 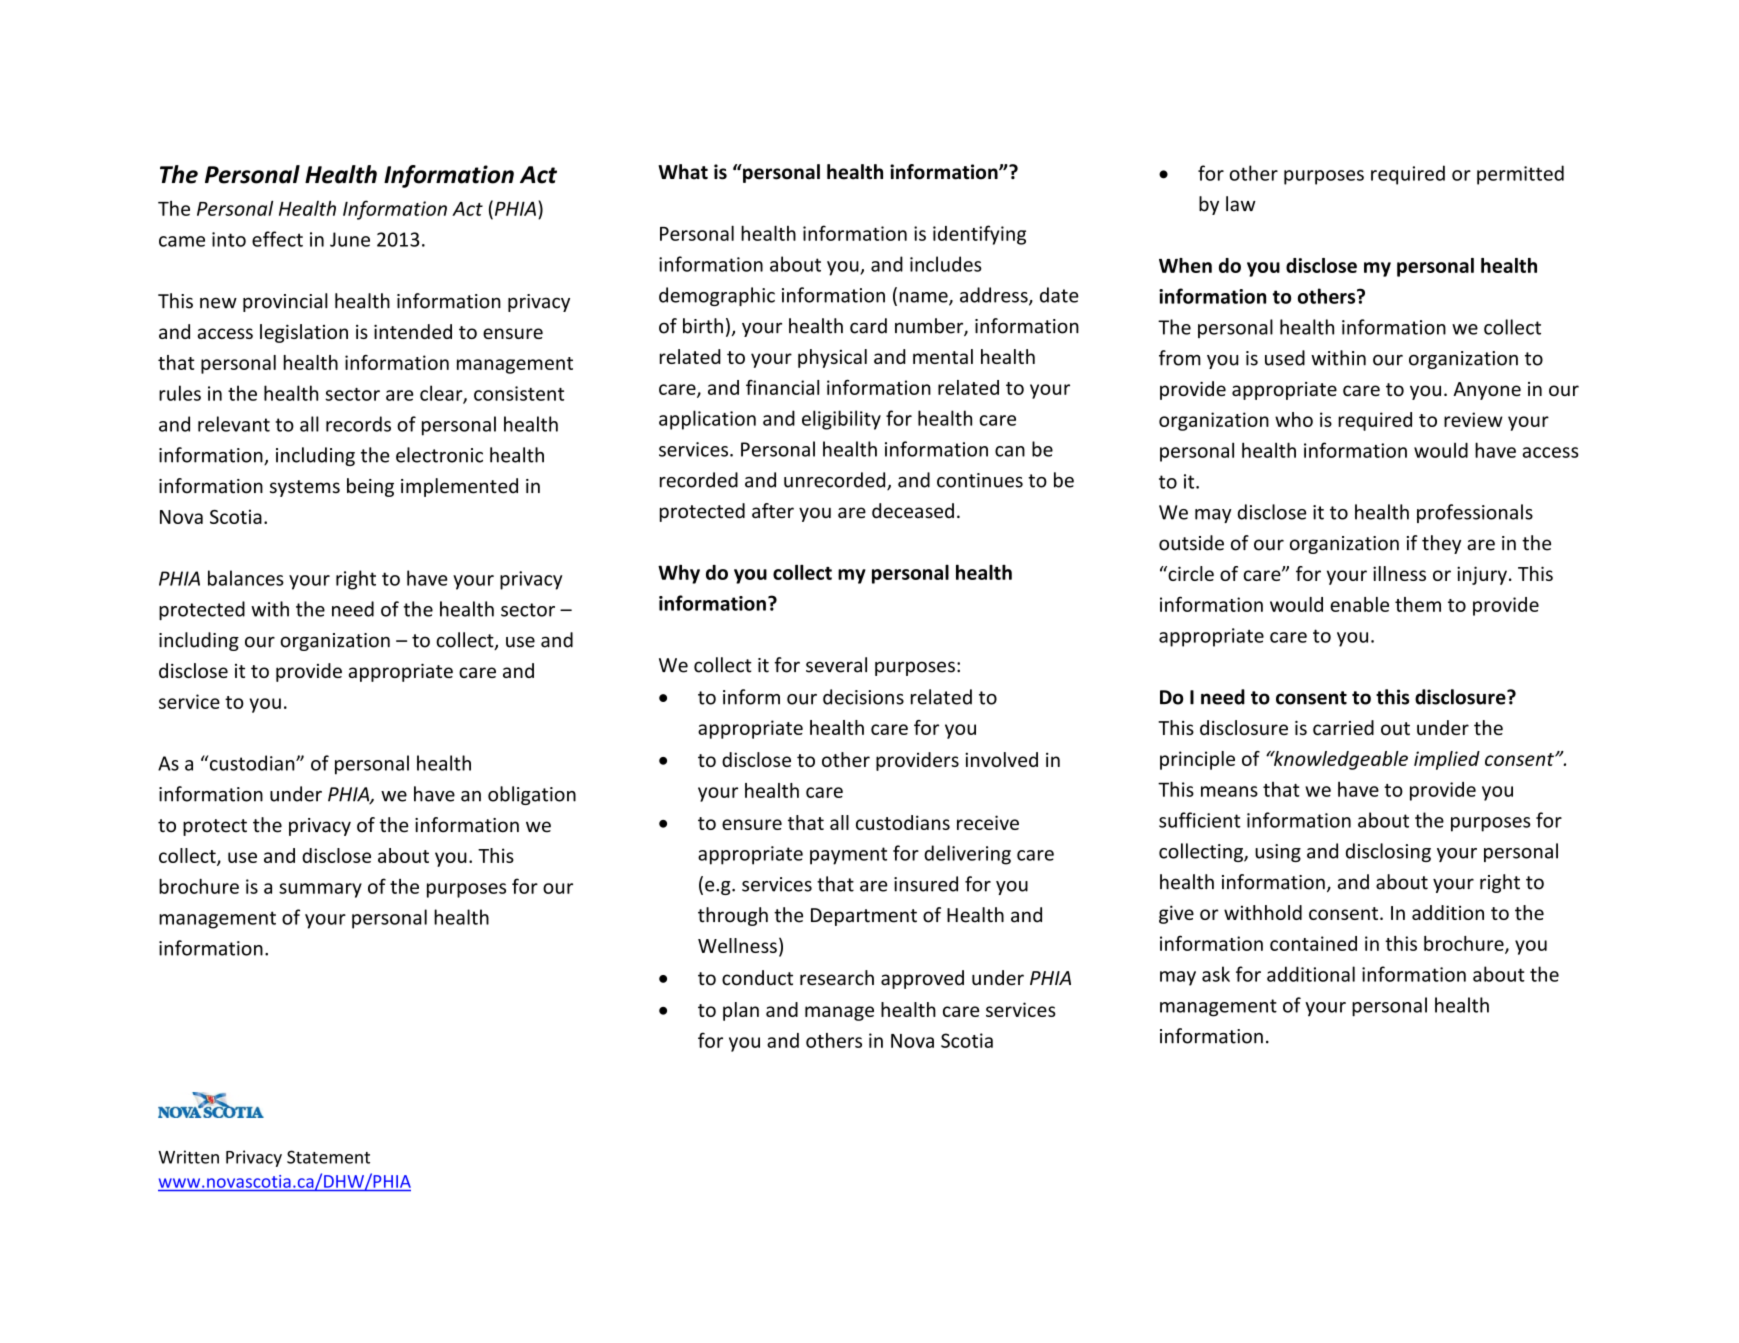 What do you see at coordinates (320, 890) in the document?
I see `summary` at bounding box center [320, 890].
